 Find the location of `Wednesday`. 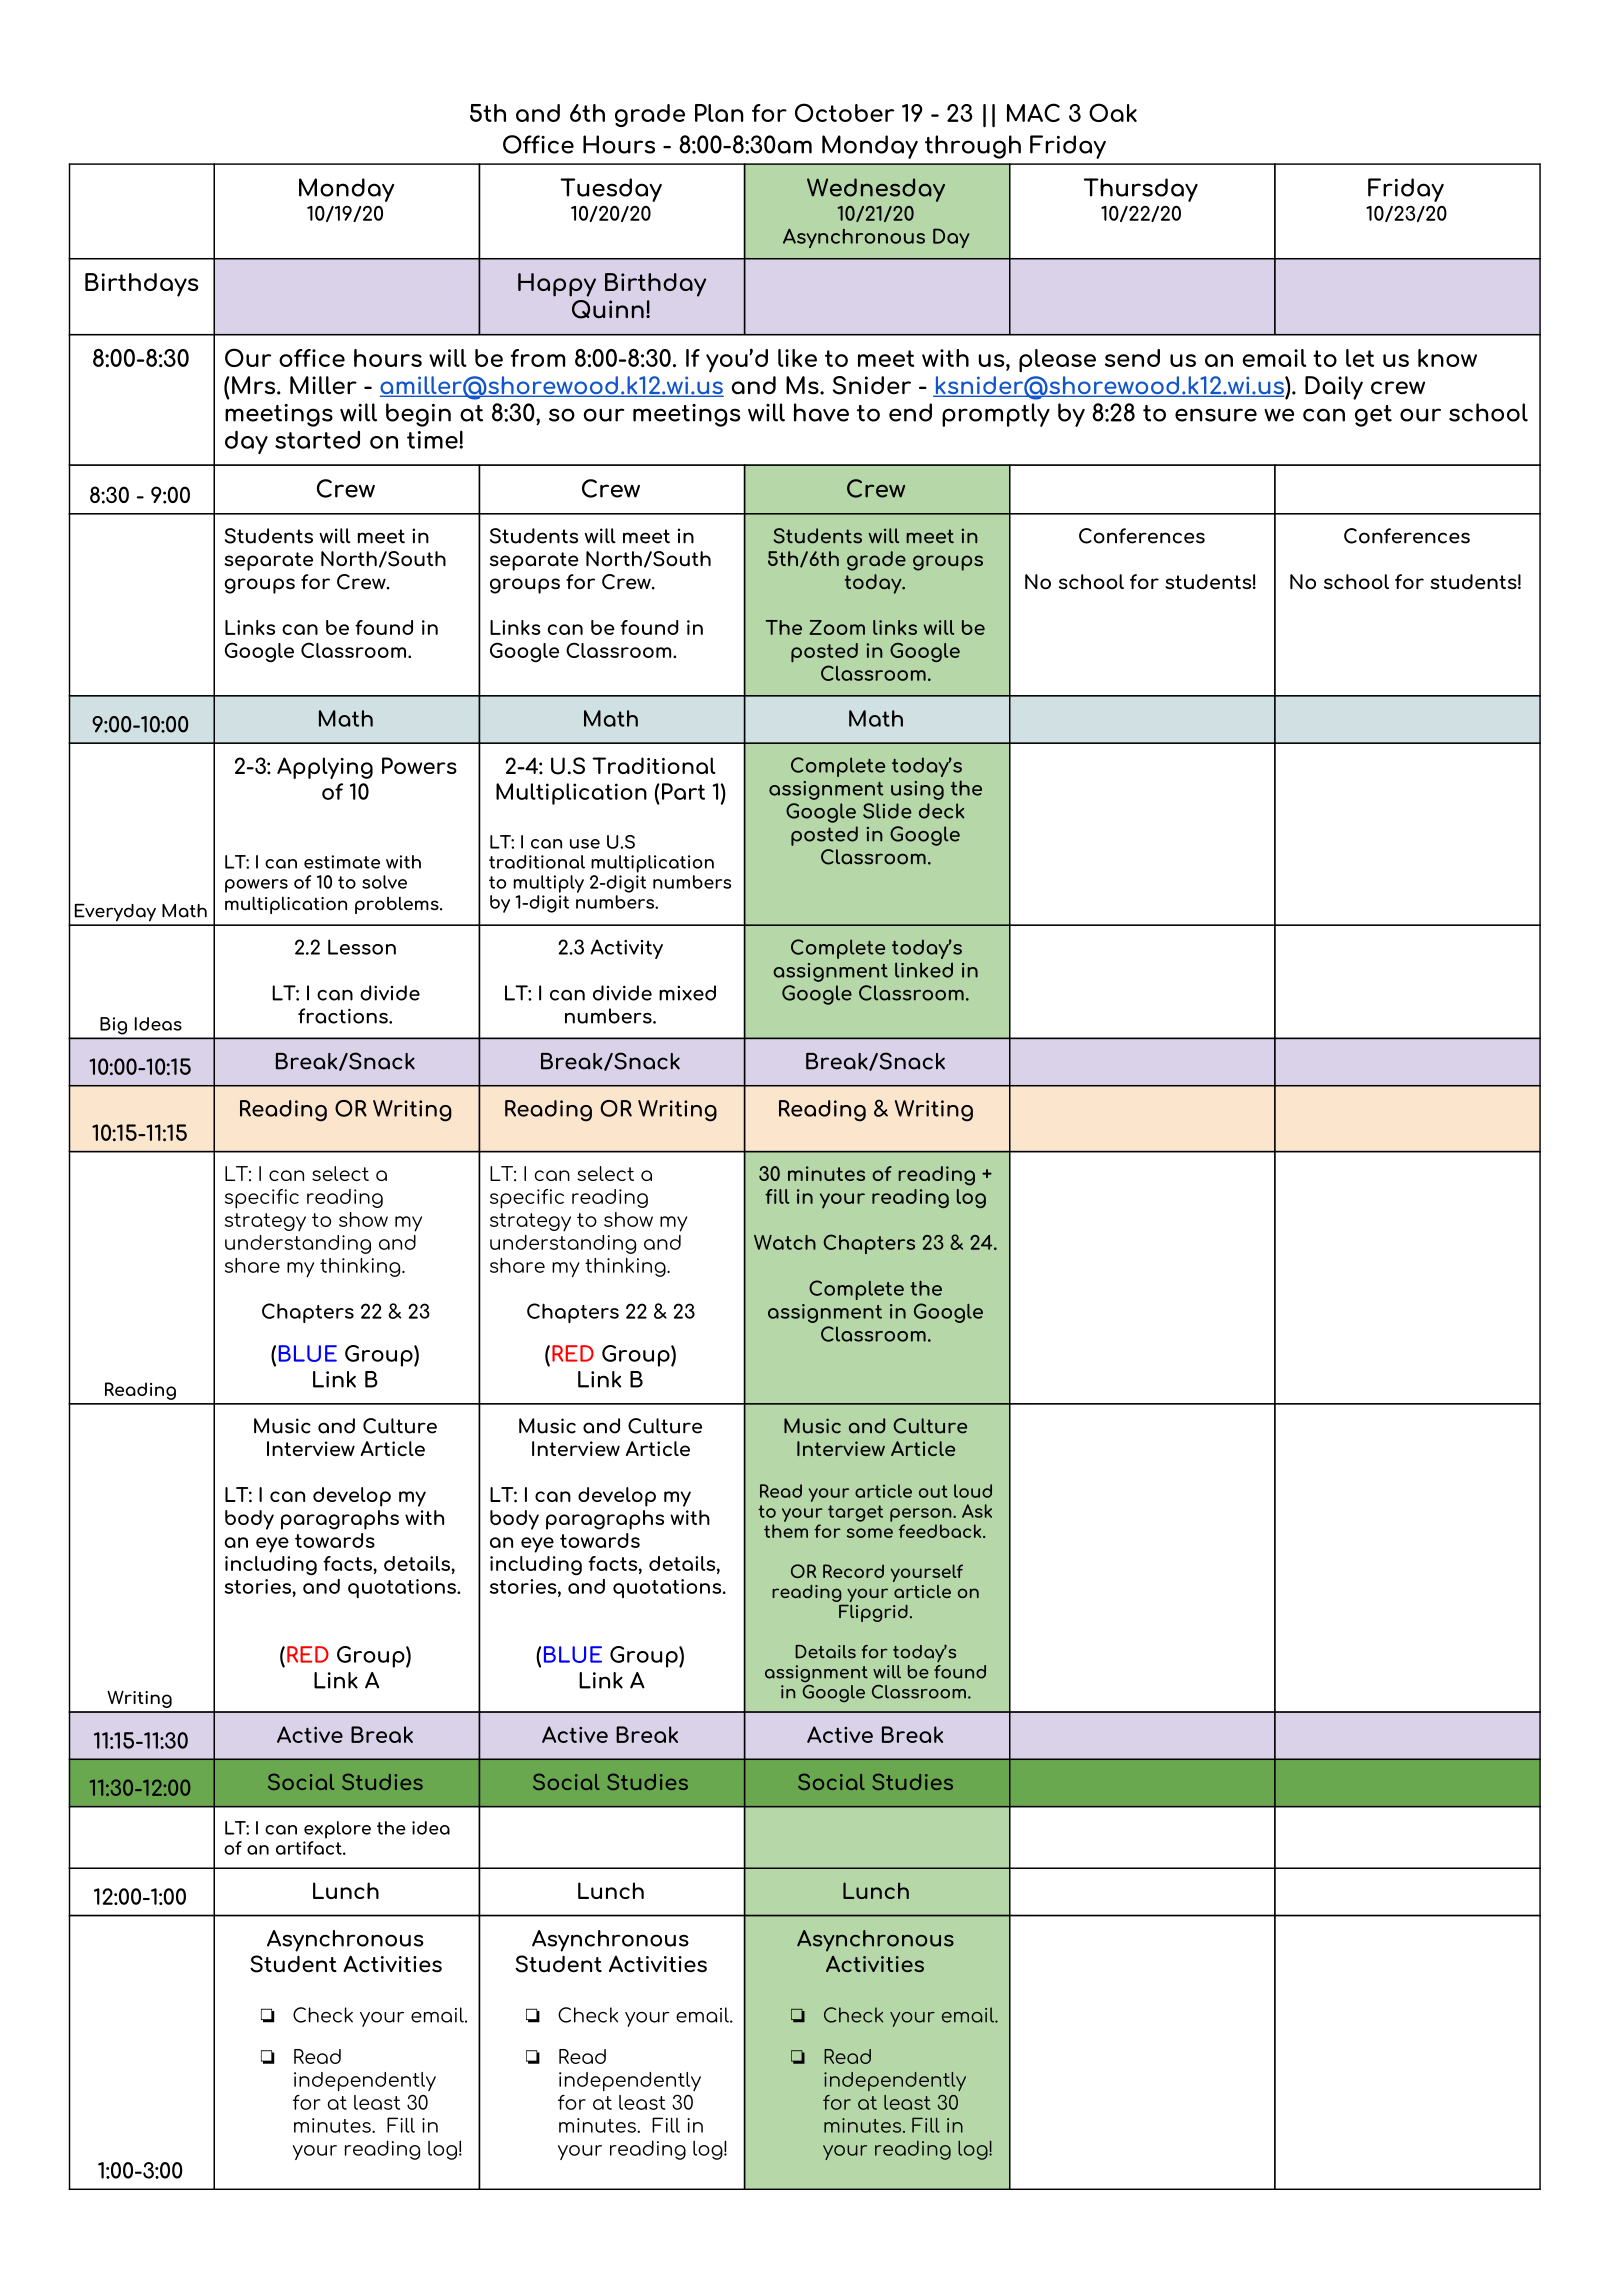

Wednesday is located at coordinates (876, 190).
